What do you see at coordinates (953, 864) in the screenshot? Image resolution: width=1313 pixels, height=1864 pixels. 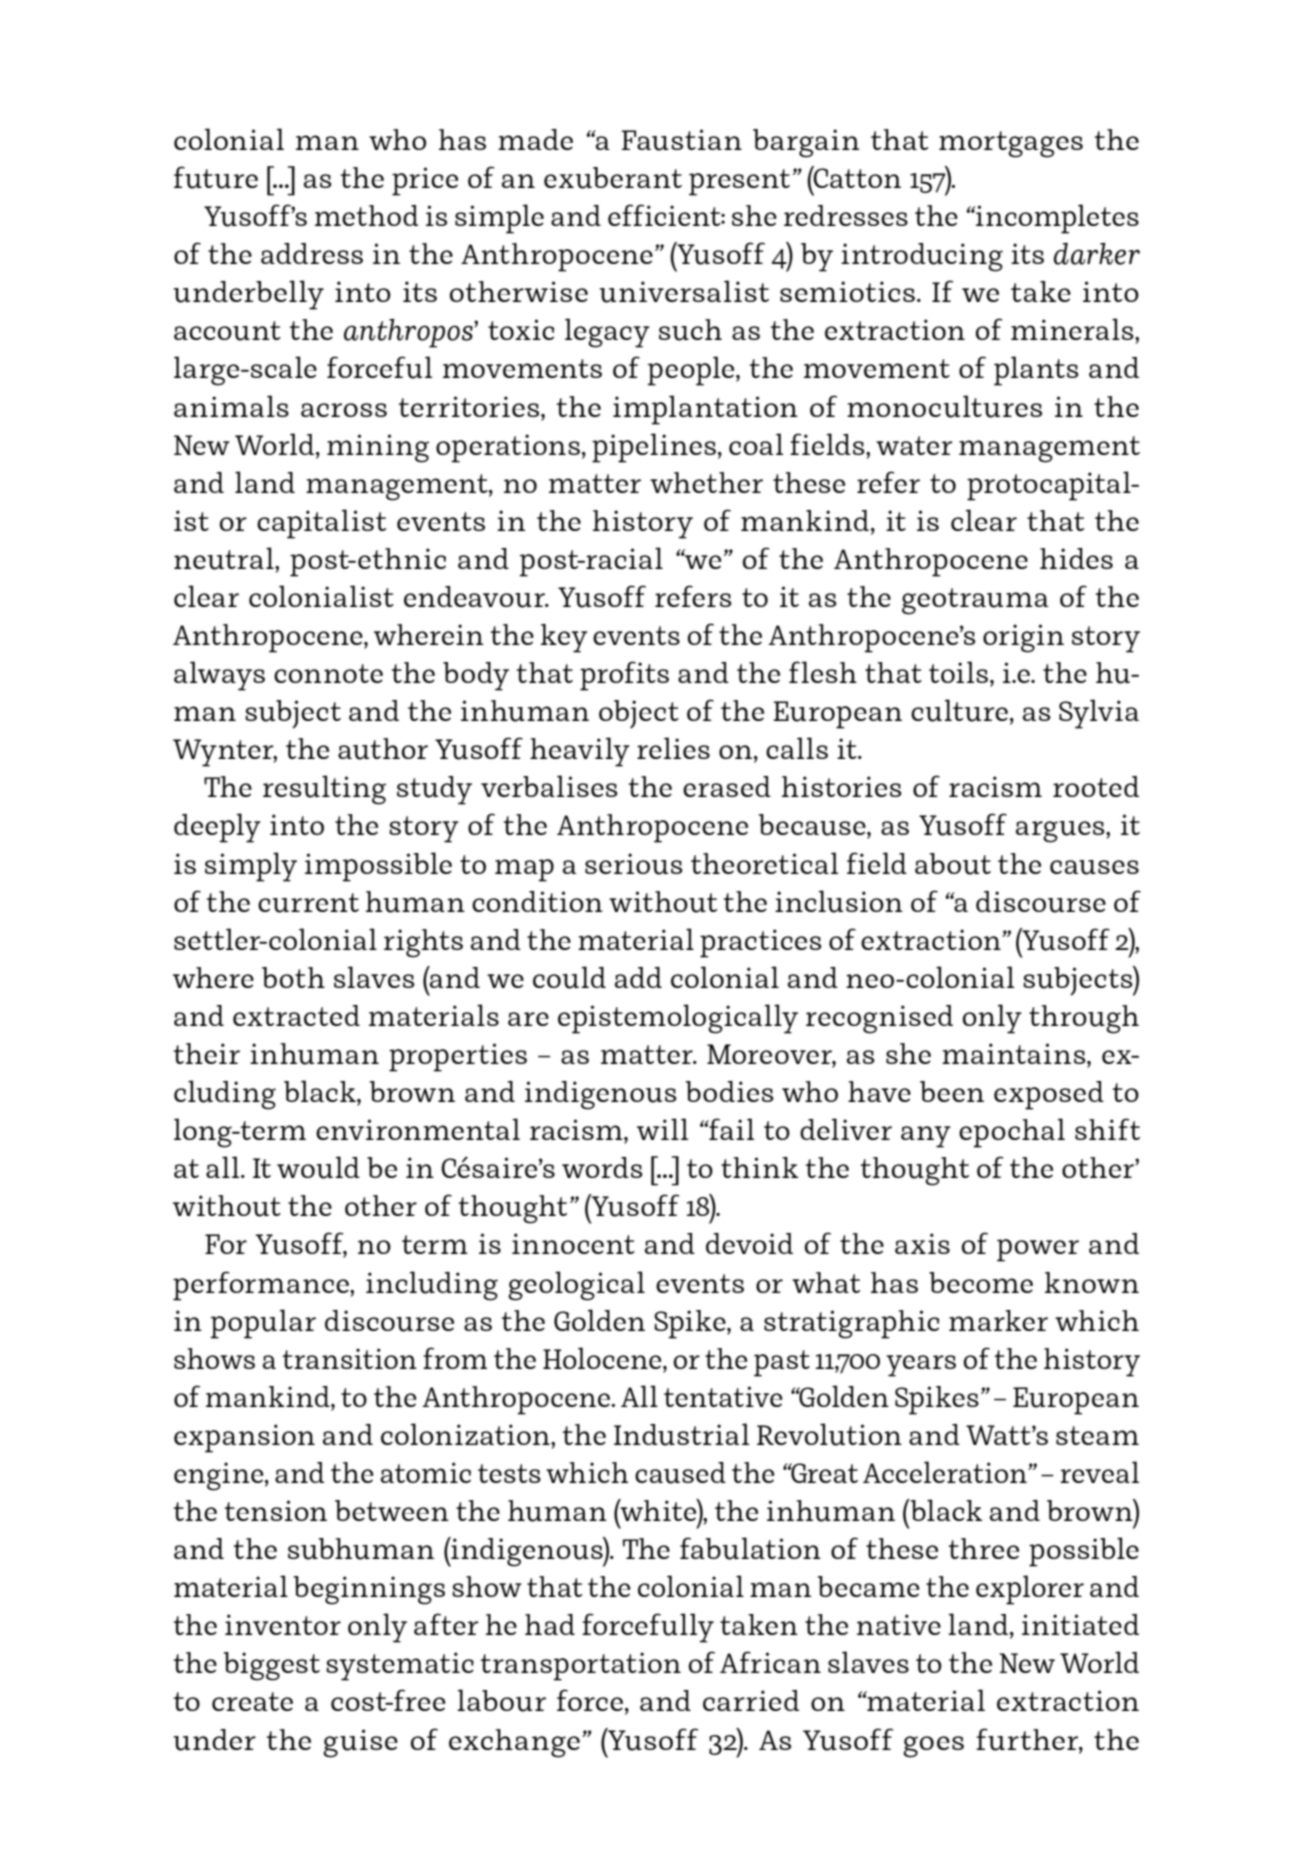 I see `about` at bounding box center [953, 864].
